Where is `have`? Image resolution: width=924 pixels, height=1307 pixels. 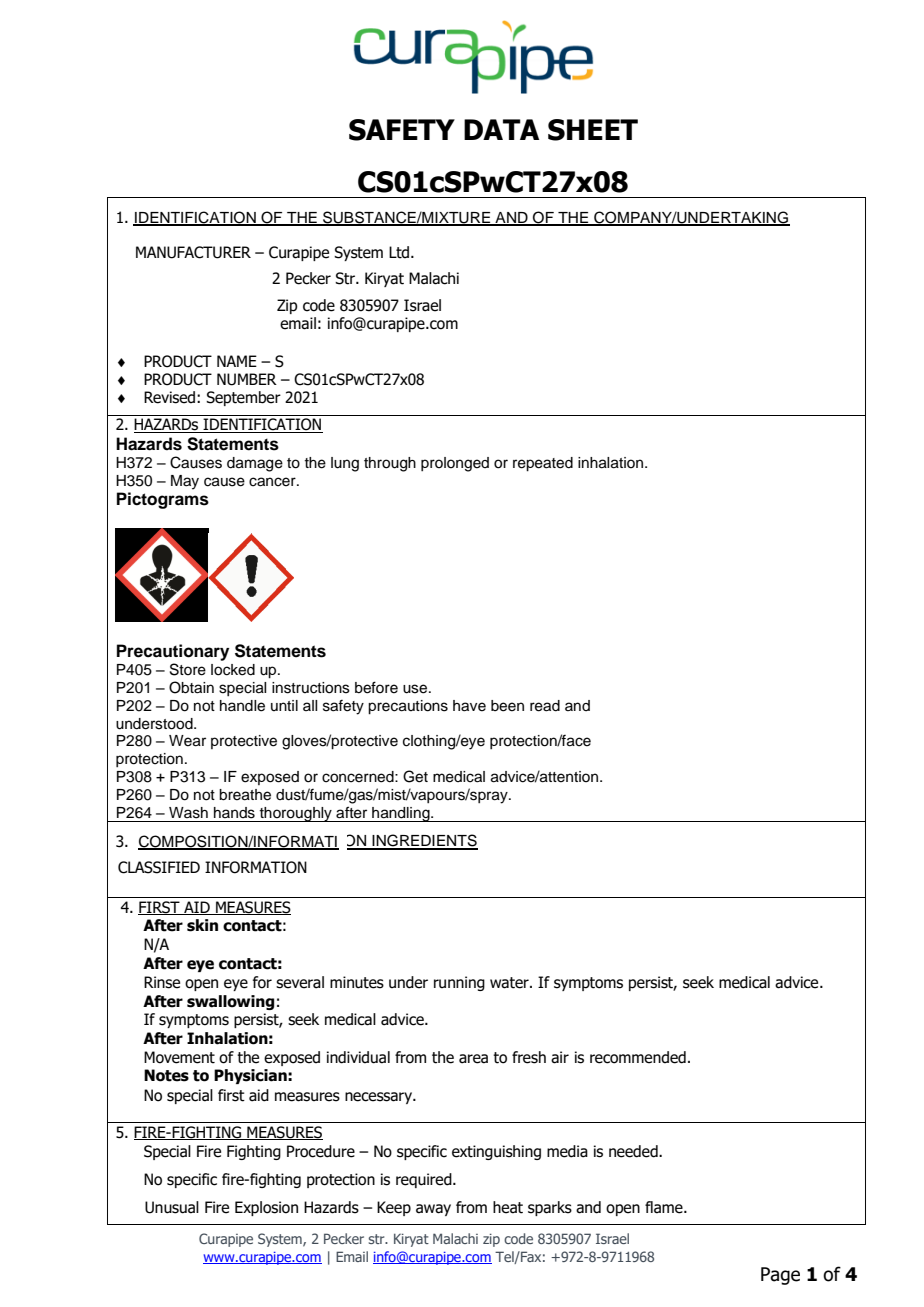 have is located at coordinates (469, 706).
